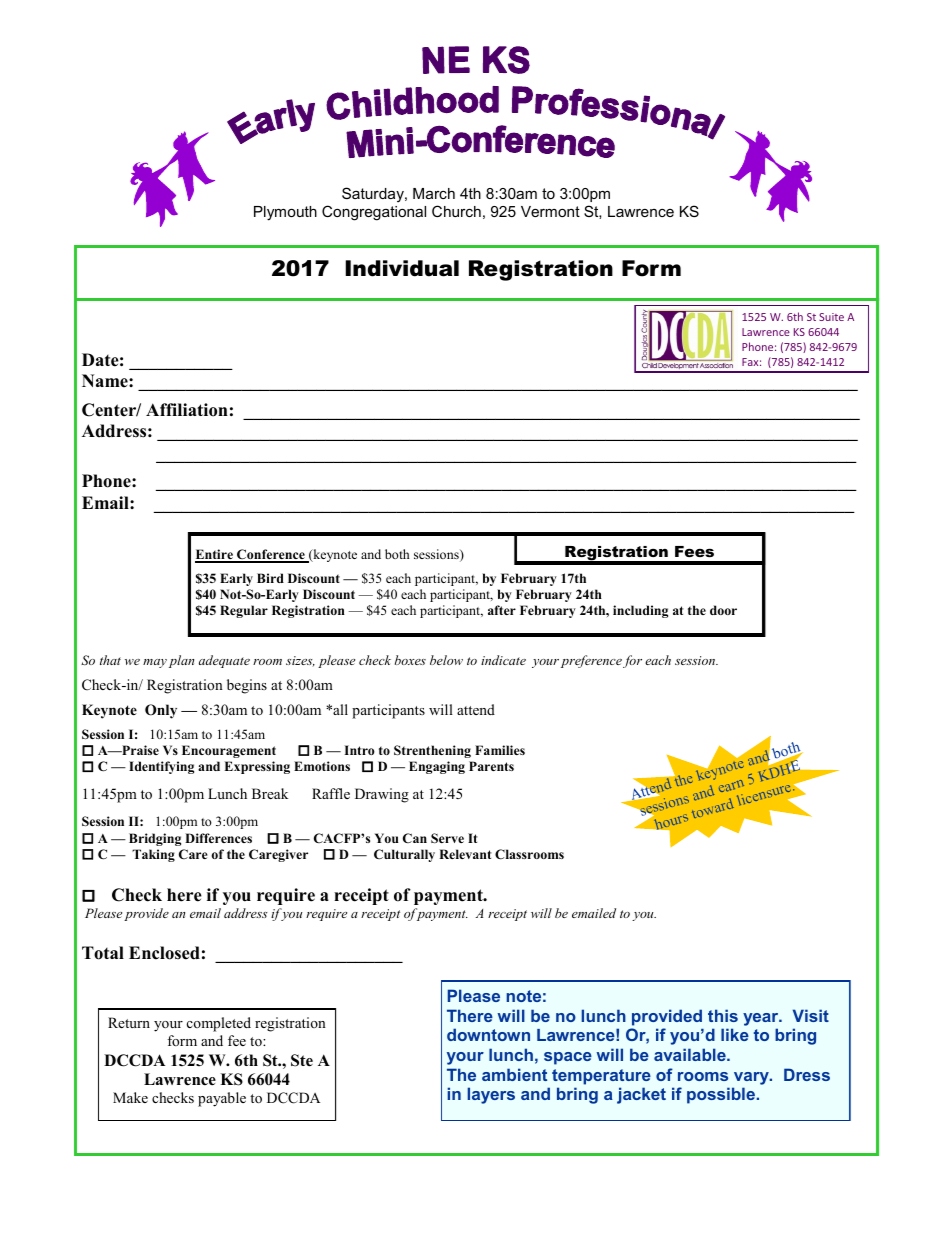 The image size is (952, 1233). Describe the element at coordinates (446, 660) in the image. I see `below` at that location.
